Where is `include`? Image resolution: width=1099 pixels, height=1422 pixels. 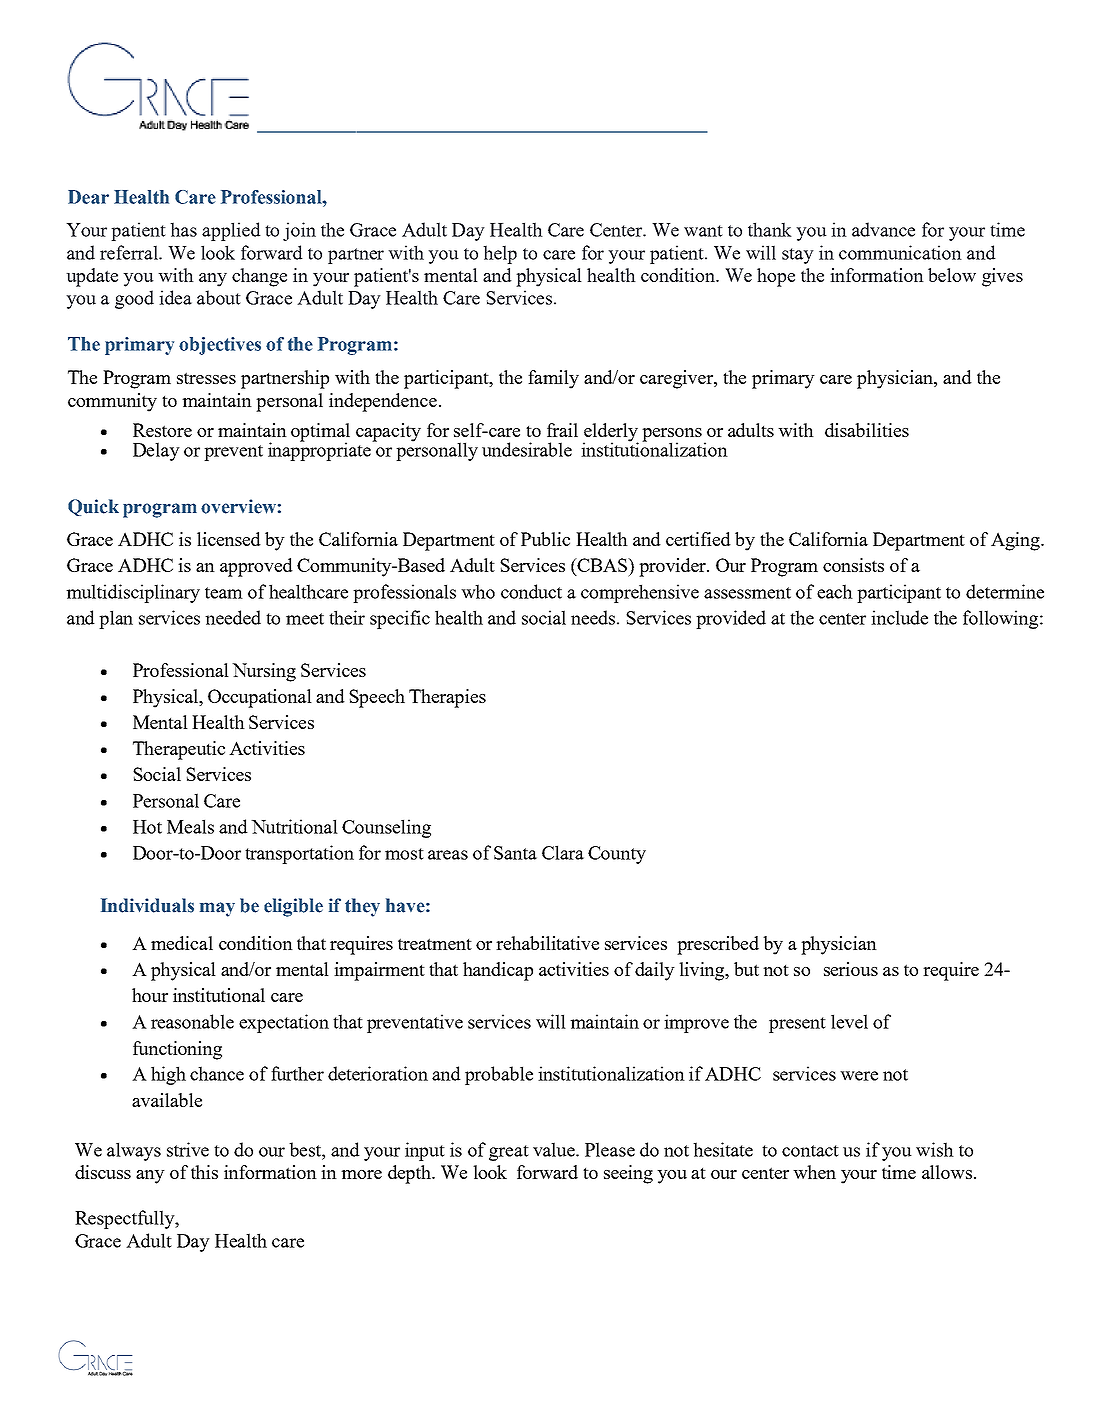
include is located at coordinates (899, 617).
